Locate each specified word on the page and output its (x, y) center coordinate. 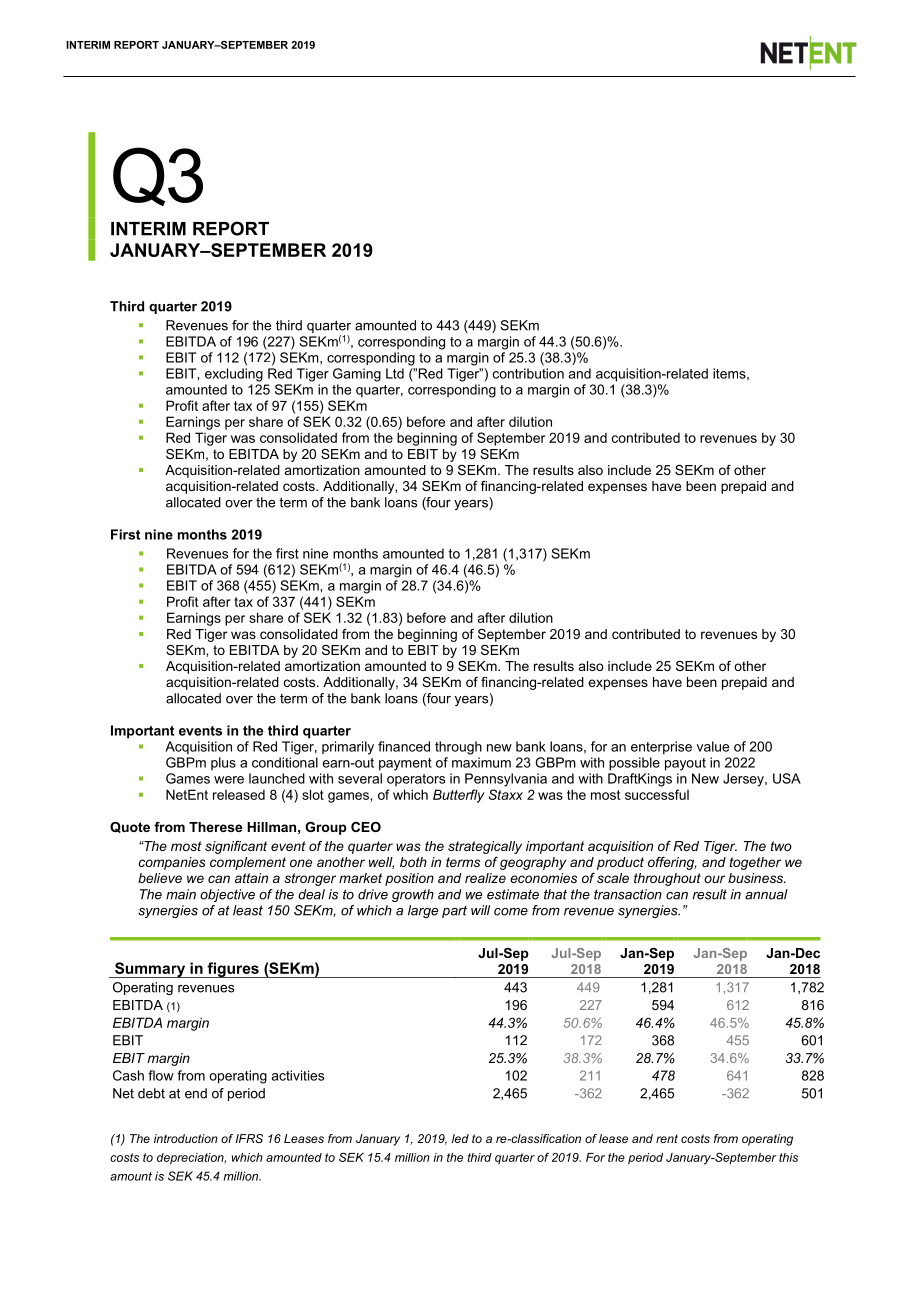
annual (766, 894)
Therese (215, 827)
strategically (485, 847)
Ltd (395, 373)
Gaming (357, 375)
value (713, 746)
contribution (528, 373)
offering (672, 863)
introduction (186, 1138)
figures (233, 970)
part (454, 912)
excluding (234, 375)
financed (404, 746)
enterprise (661, 748)
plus (223, 763)
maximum (481, 762)
